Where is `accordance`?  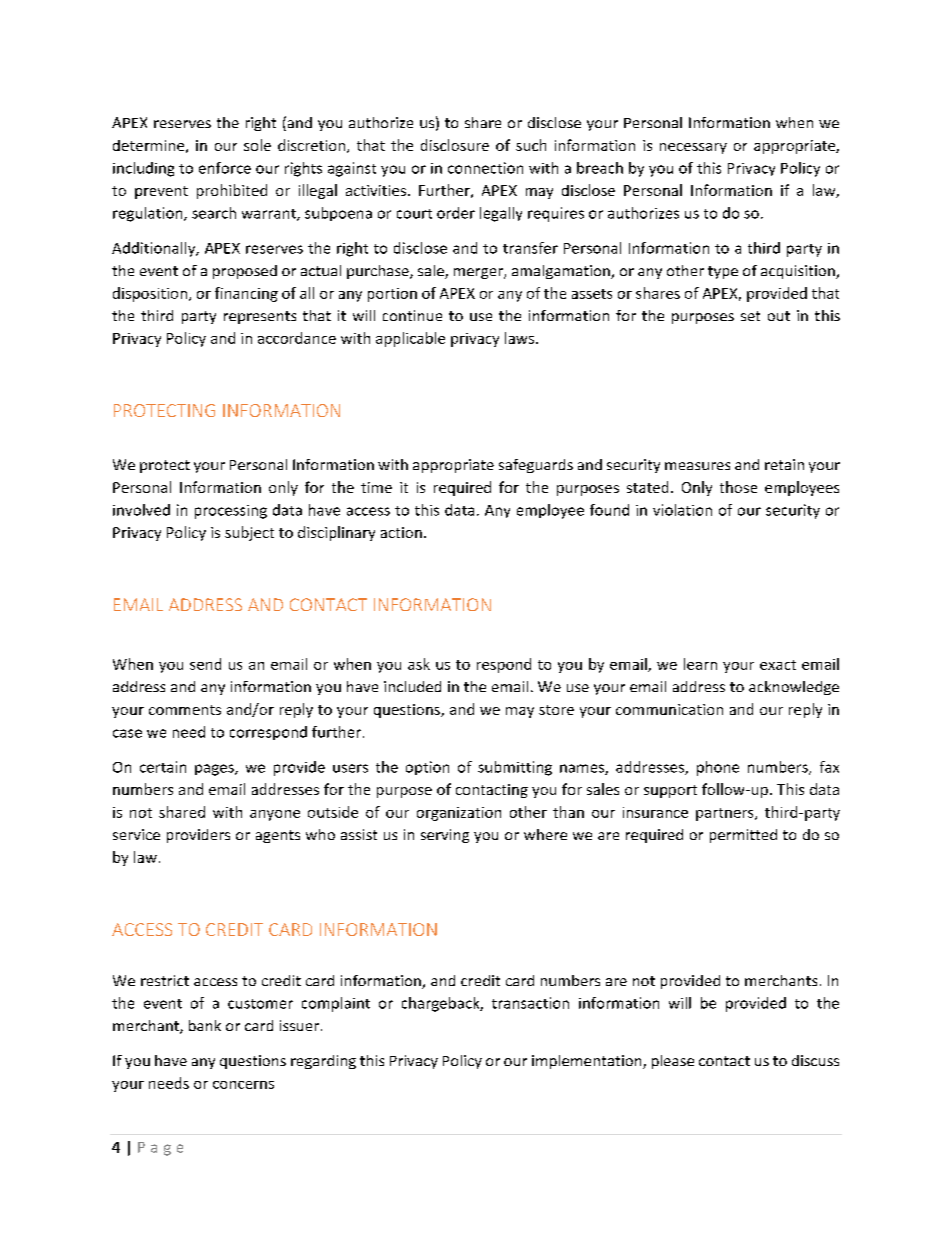 accordance is located at coordinates (297, 338).
